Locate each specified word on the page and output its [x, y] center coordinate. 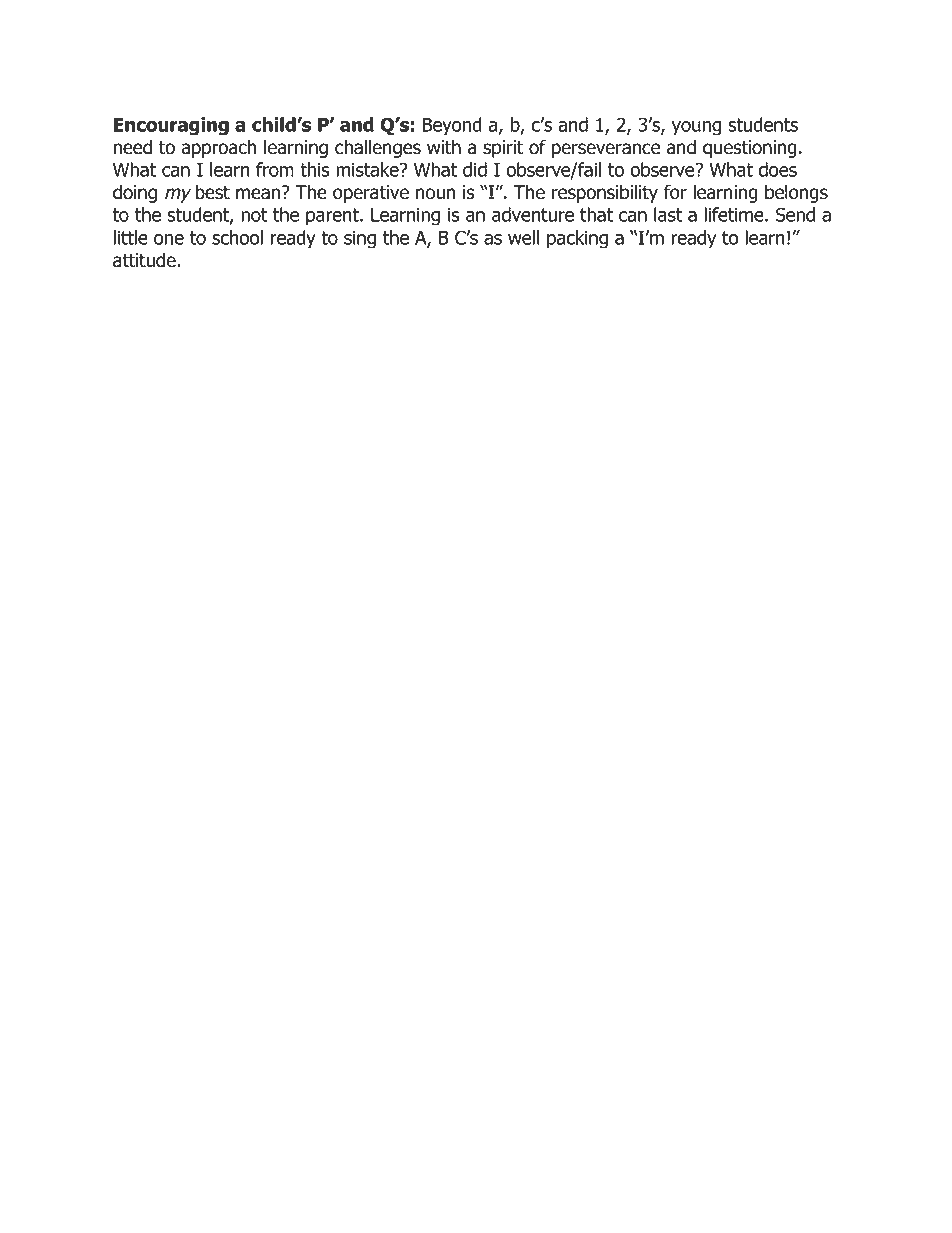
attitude [145, 260]
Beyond [452, 126]
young [696, 128]
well [523, 237]
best [213, 192]
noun [435, 194]
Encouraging [171, 126]
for [675, 192]
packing [577, 239]
